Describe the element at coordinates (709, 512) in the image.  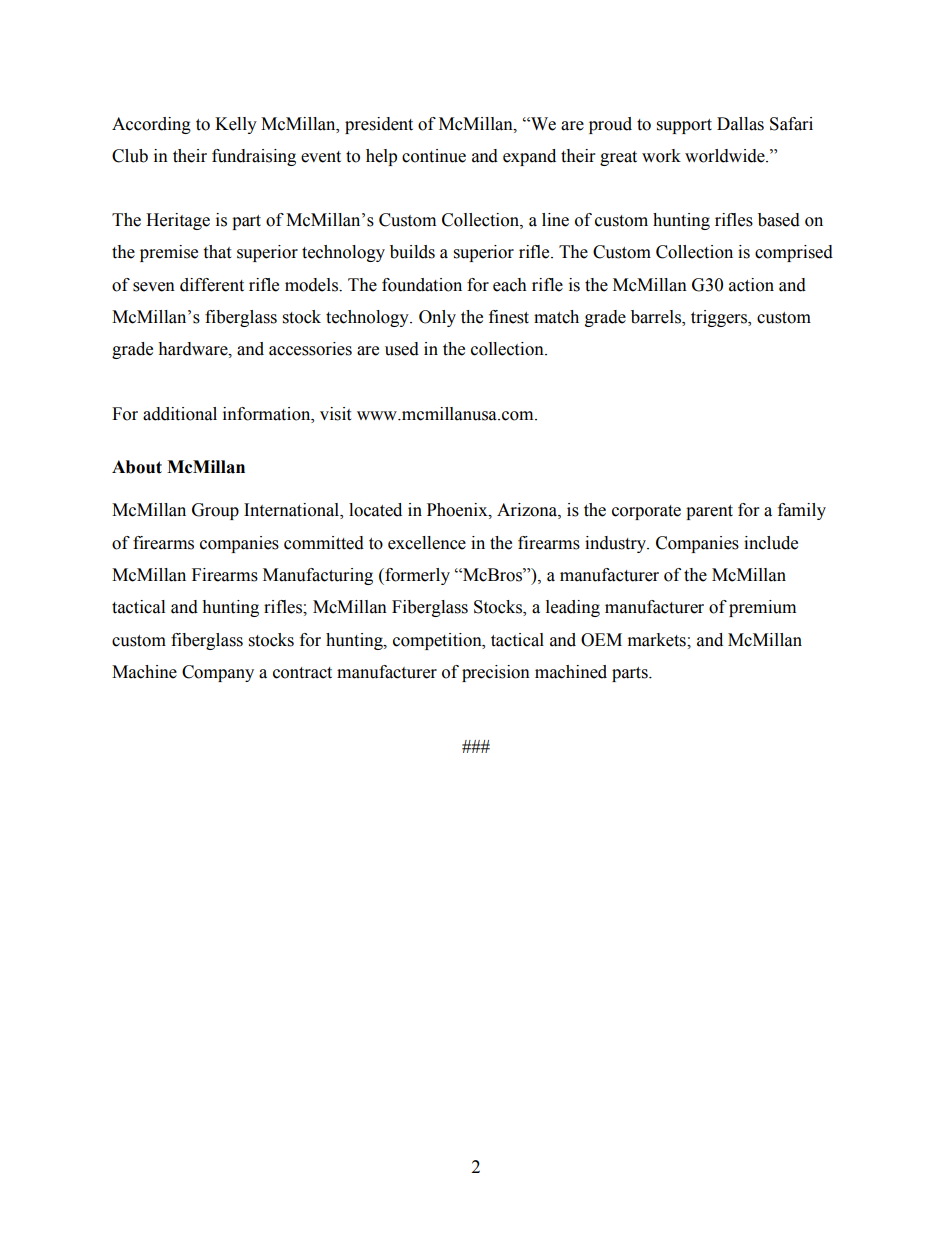
I see `parent` at that location.
